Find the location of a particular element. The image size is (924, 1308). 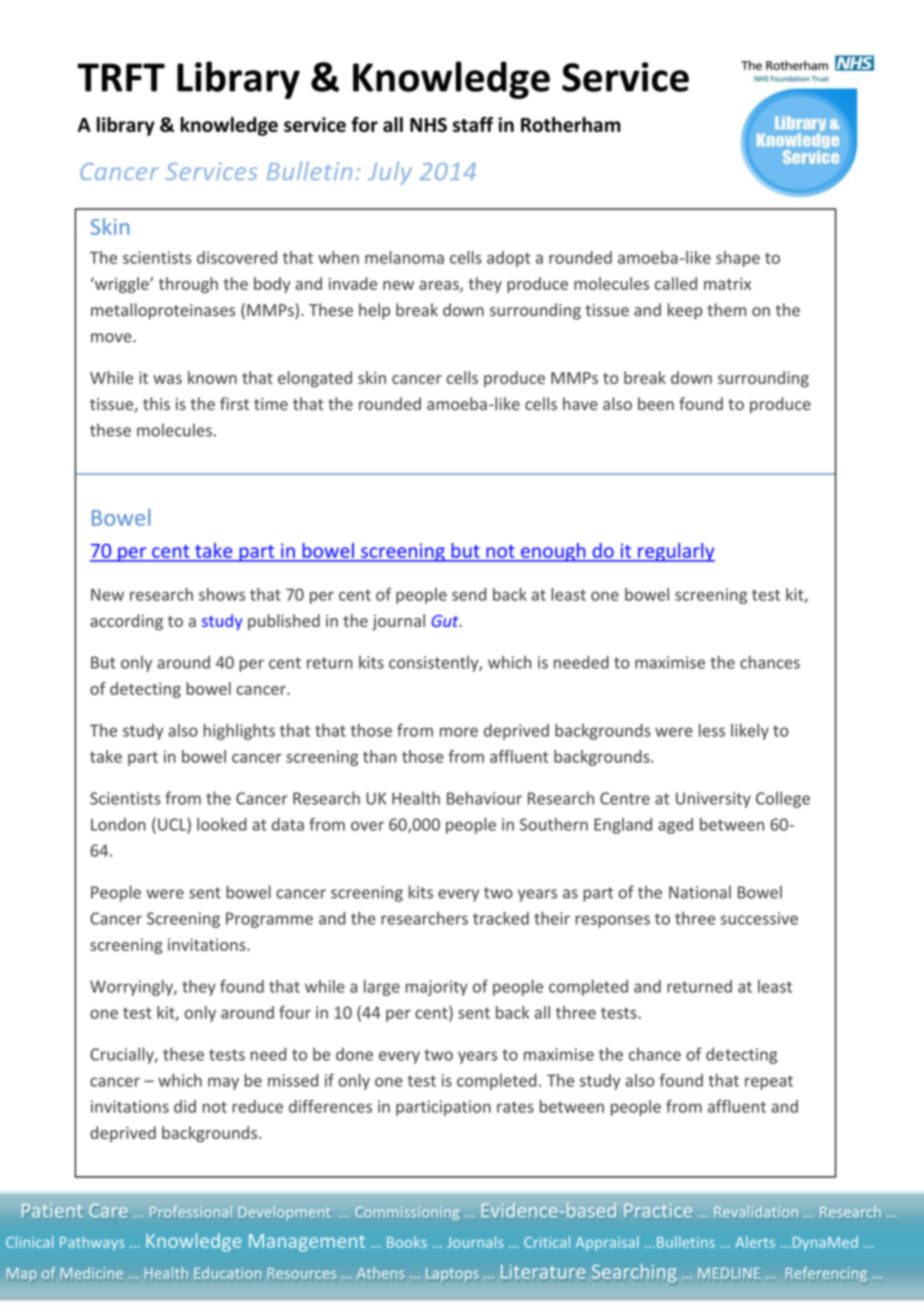

shape is located at coordinates (738, 259).
